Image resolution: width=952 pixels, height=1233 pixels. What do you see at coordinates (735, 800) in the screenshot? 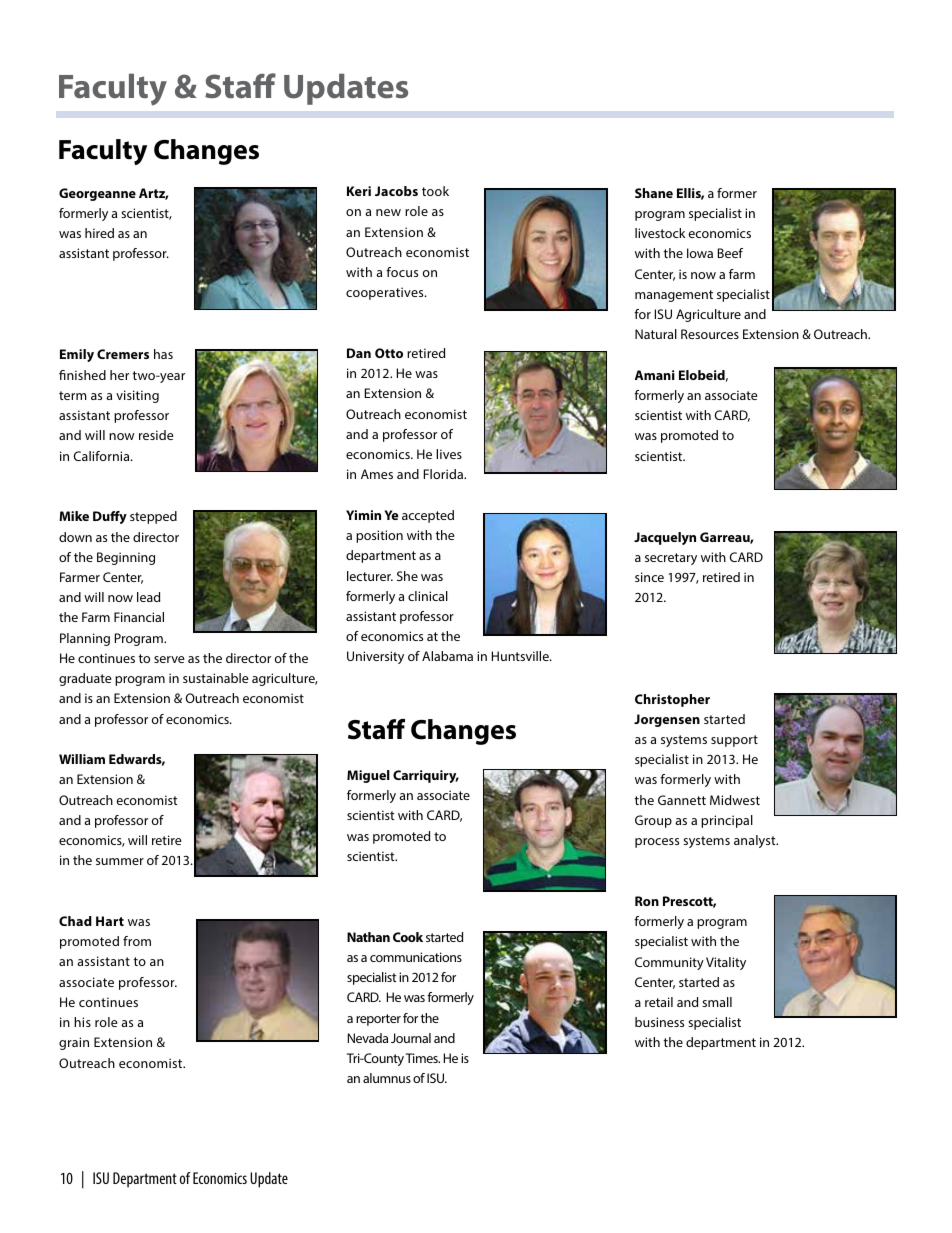
I see `Midwest` at bounding box center [735, 800].
